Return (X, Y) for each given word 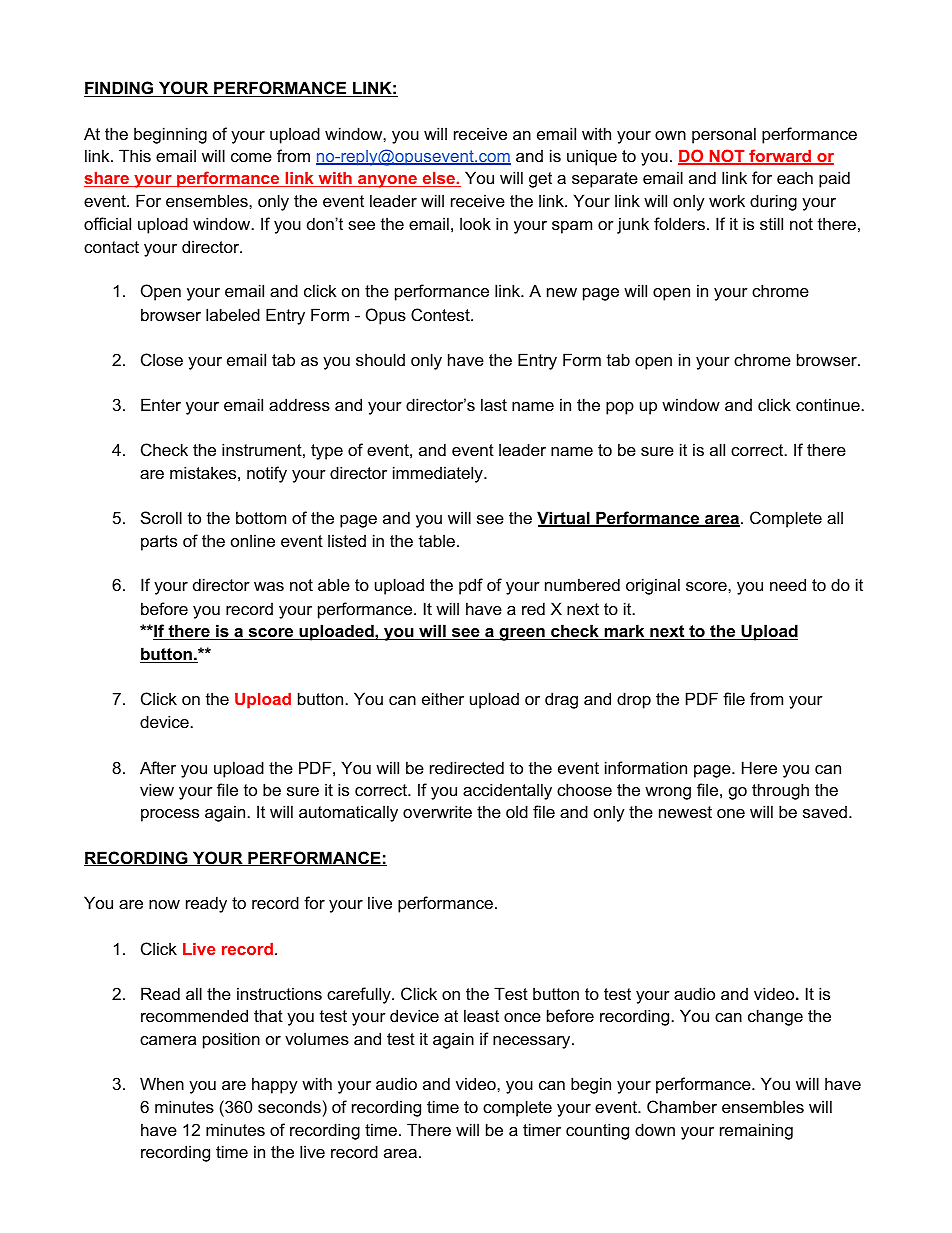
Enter (161, 404)
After (158, 767)
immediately (439, 474)
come (251, 157)
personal (724, 135)
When (162, 1083)
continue (828, 404)
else (438, 179)
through (780, 791)
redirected (467, 767)
